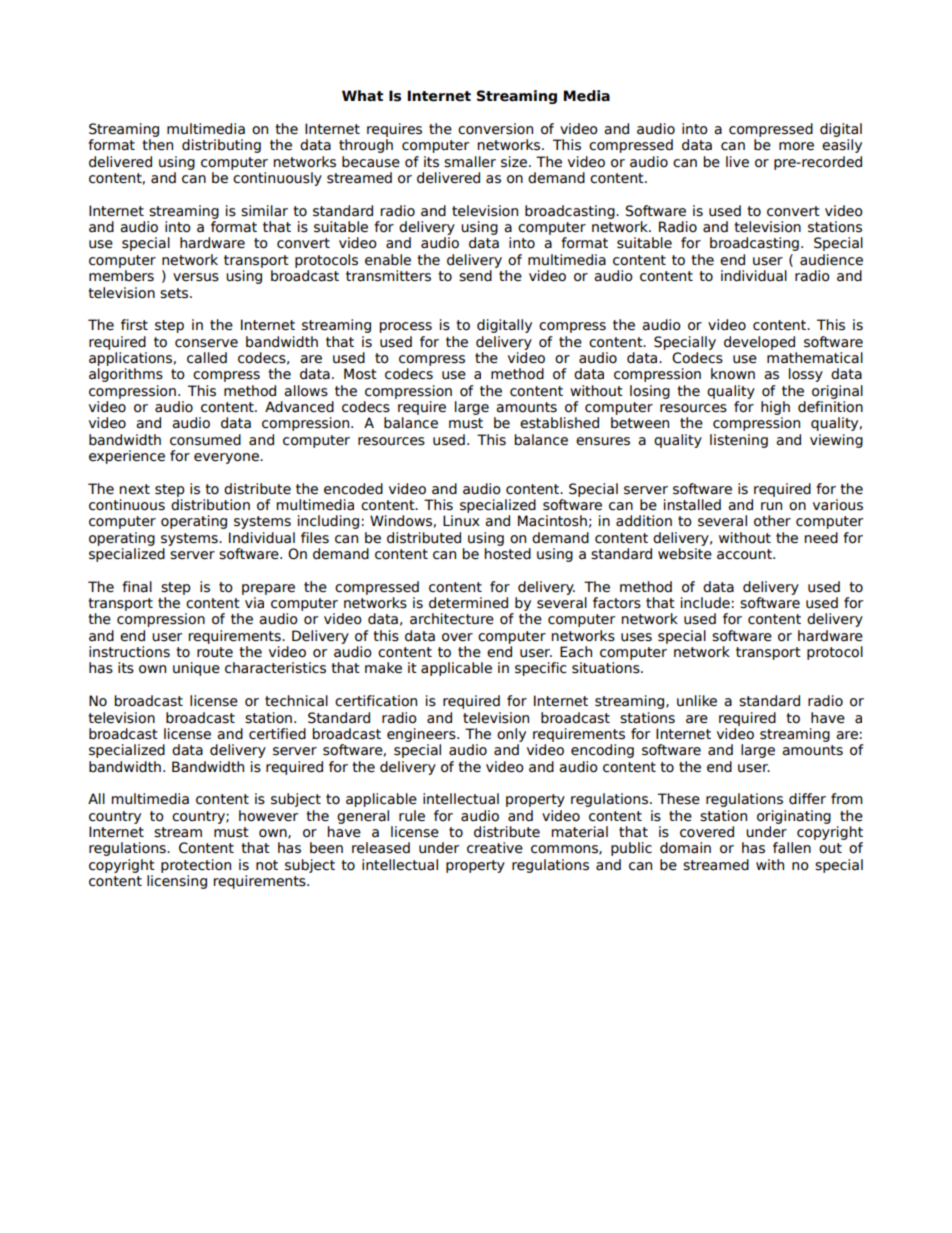 This screenshot has height=1233, width=952. I want to click on determined, so click(468, 603).
